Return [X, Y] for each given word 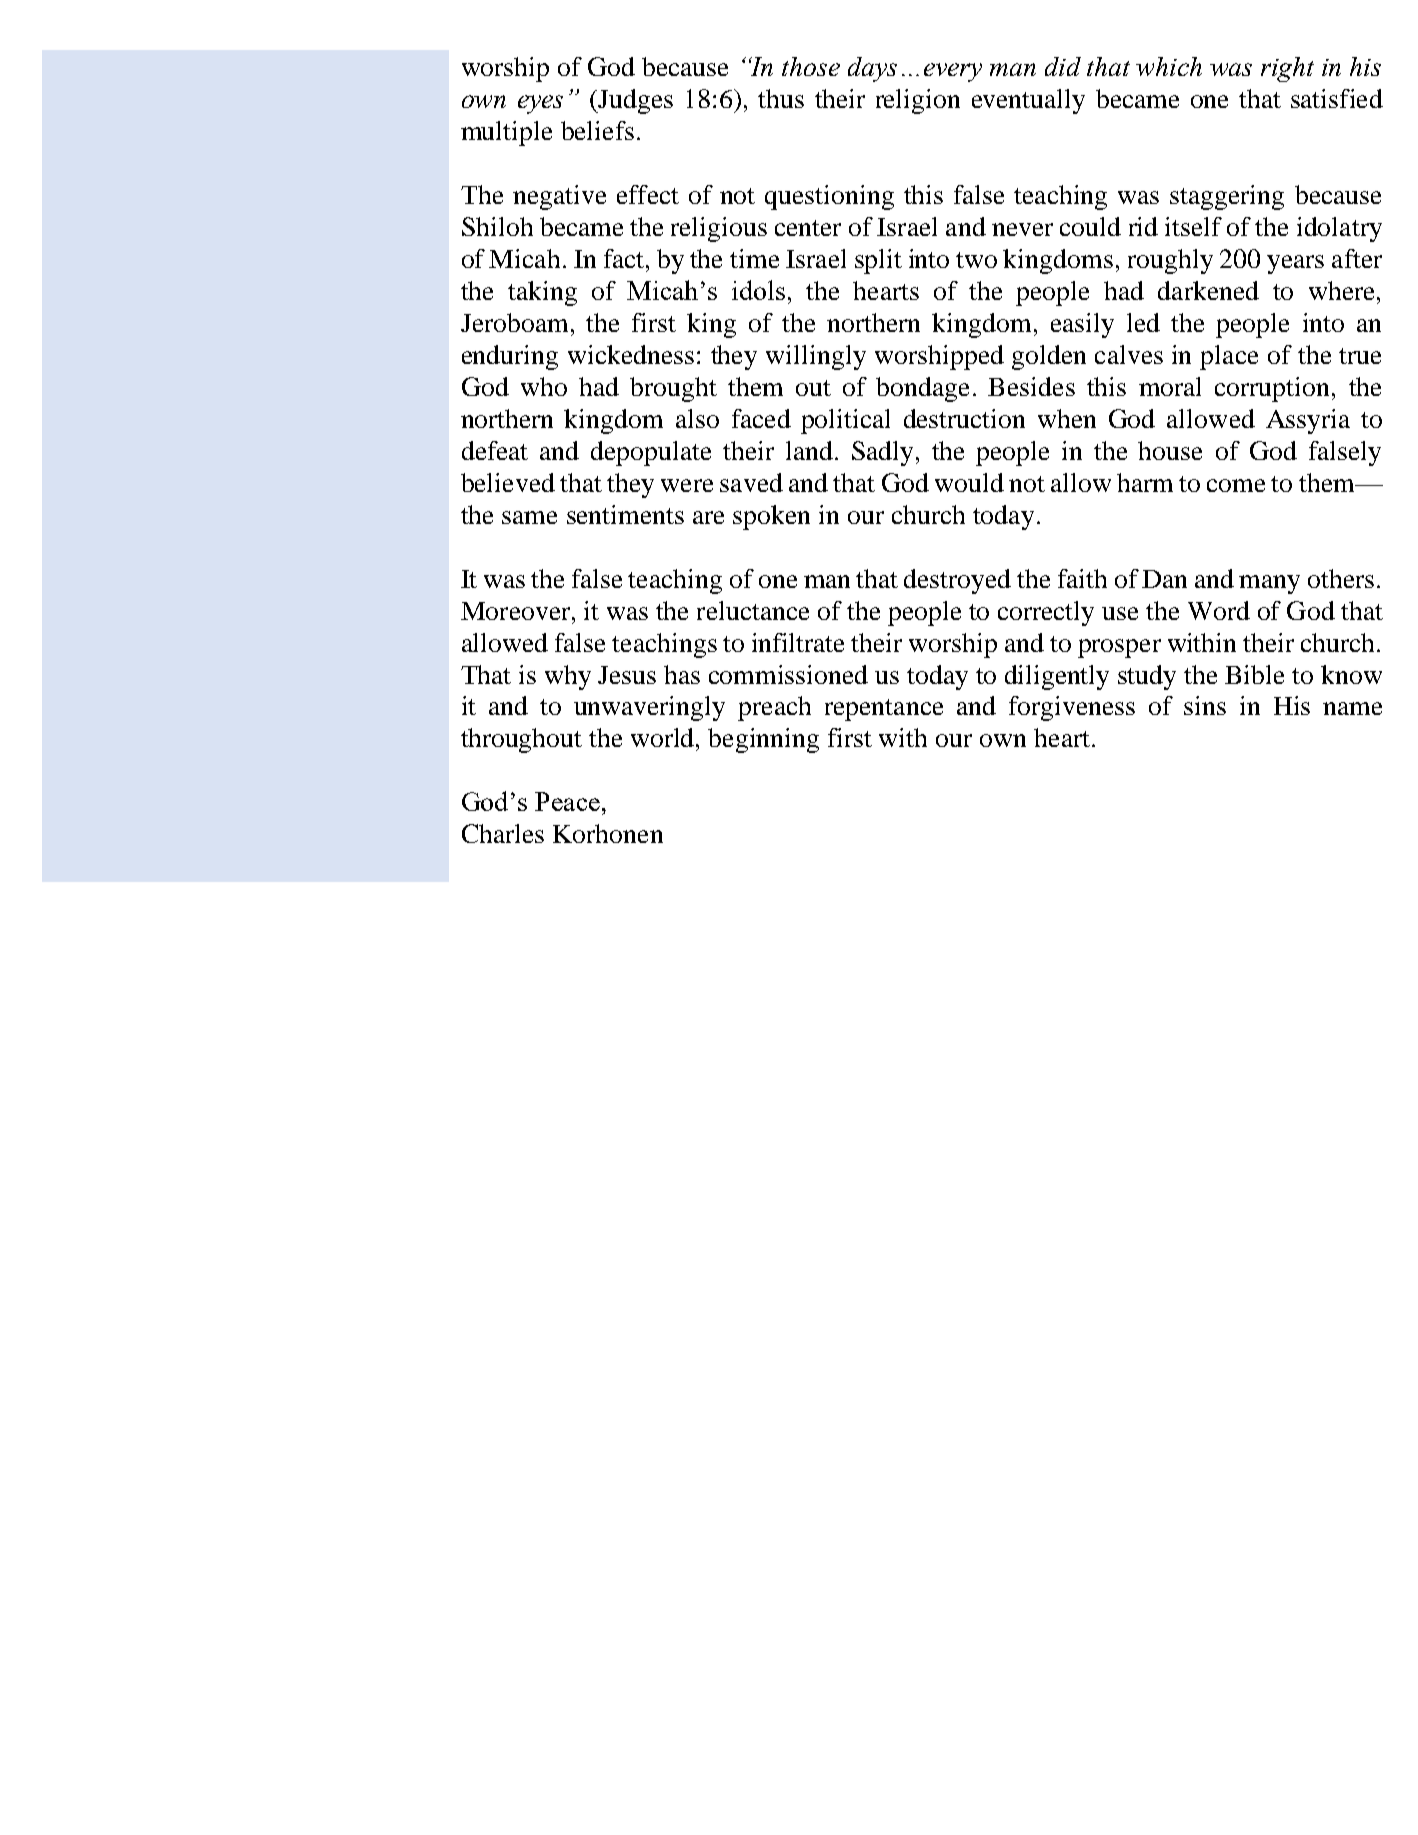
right [1287, 69]
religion [918, 101]
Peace [567, 801]
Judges [634, 101]
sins [1205, 705]
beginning [763, 740]
